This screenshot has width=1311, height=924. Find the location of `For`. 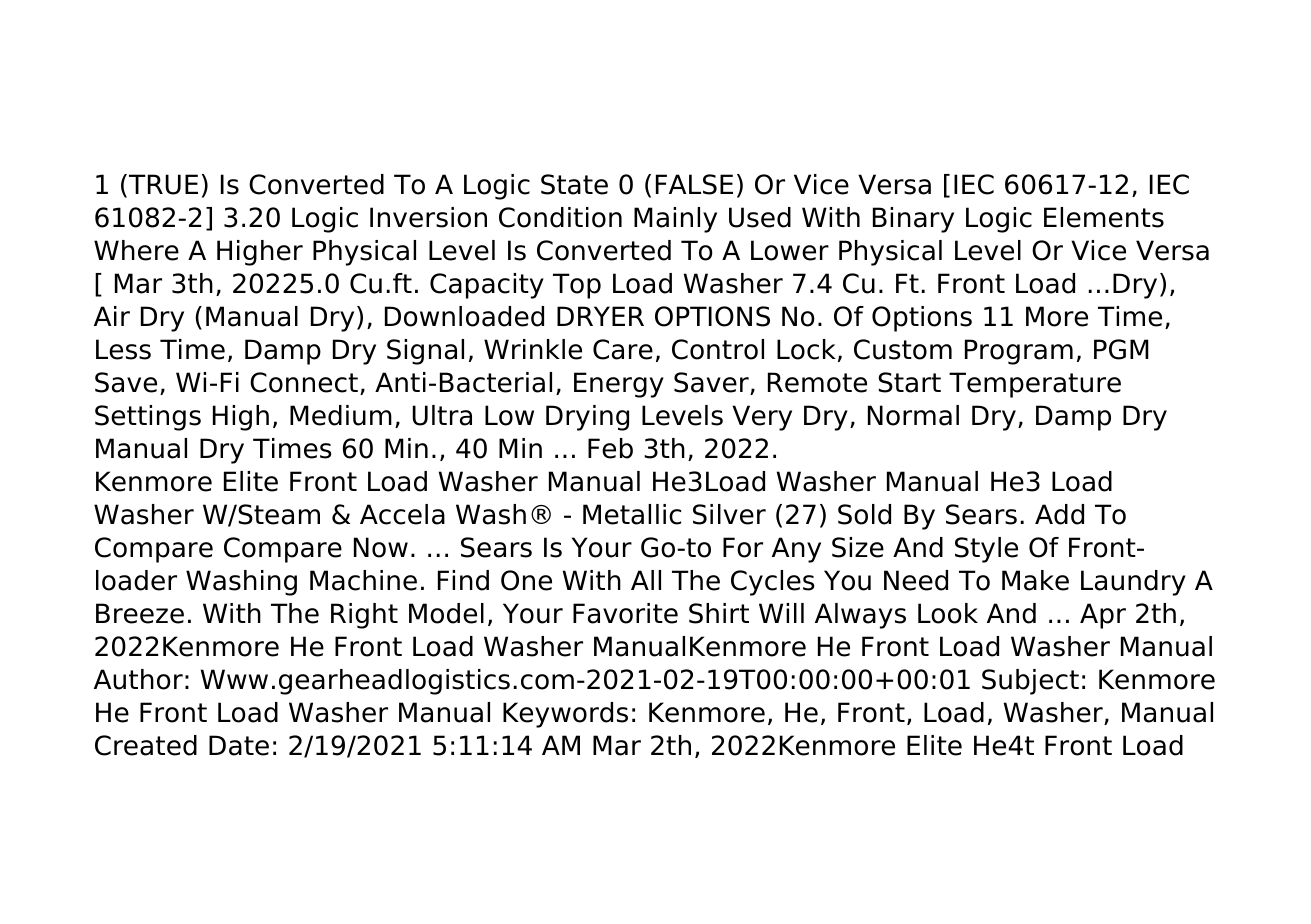

For is located at coordinates (743, 547).
